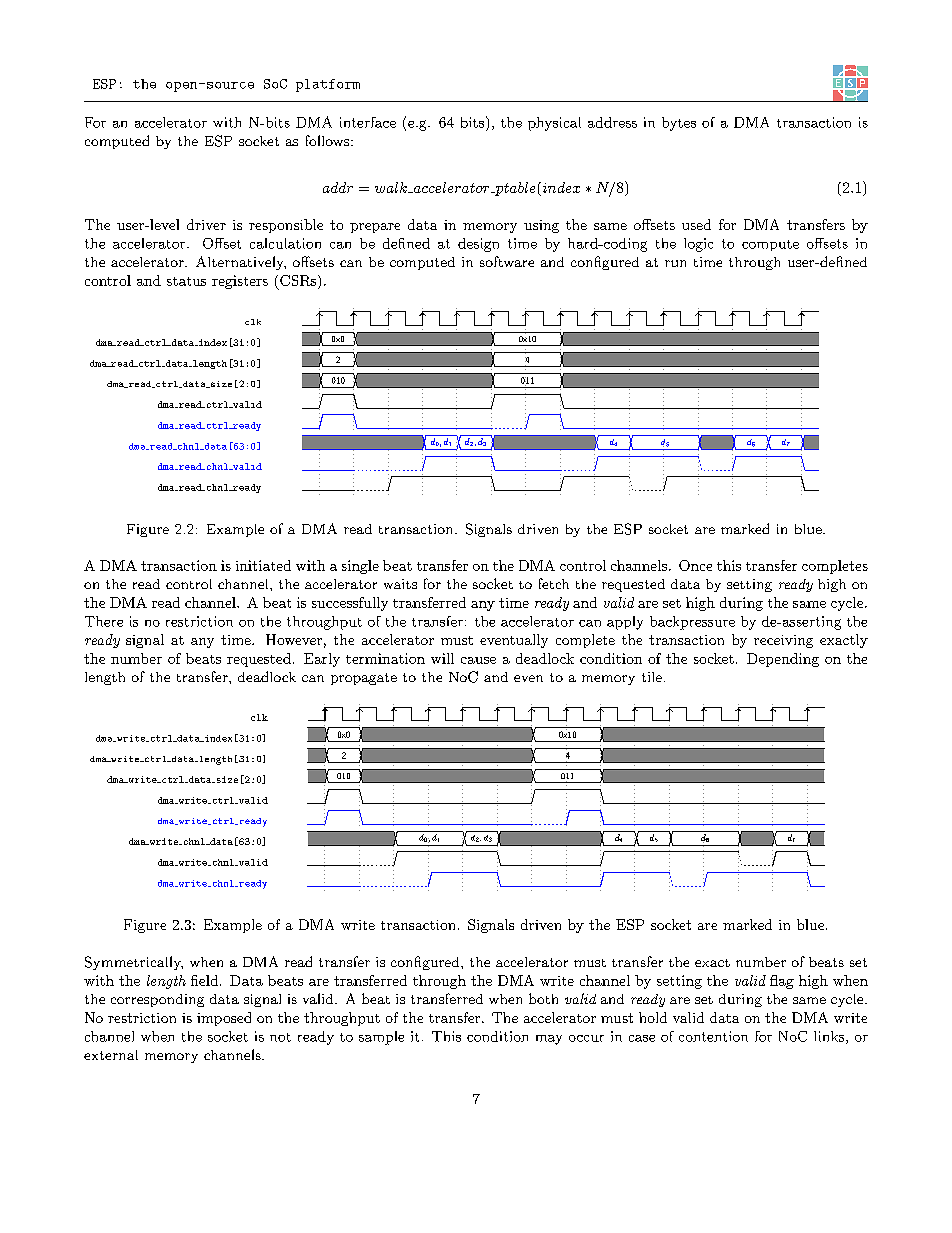 The width and height of the screenshot is (952, 1233). What do you see at coordinates (554, 124) in the screenshot?
I see `physical` at bounding box center [554, 124].
